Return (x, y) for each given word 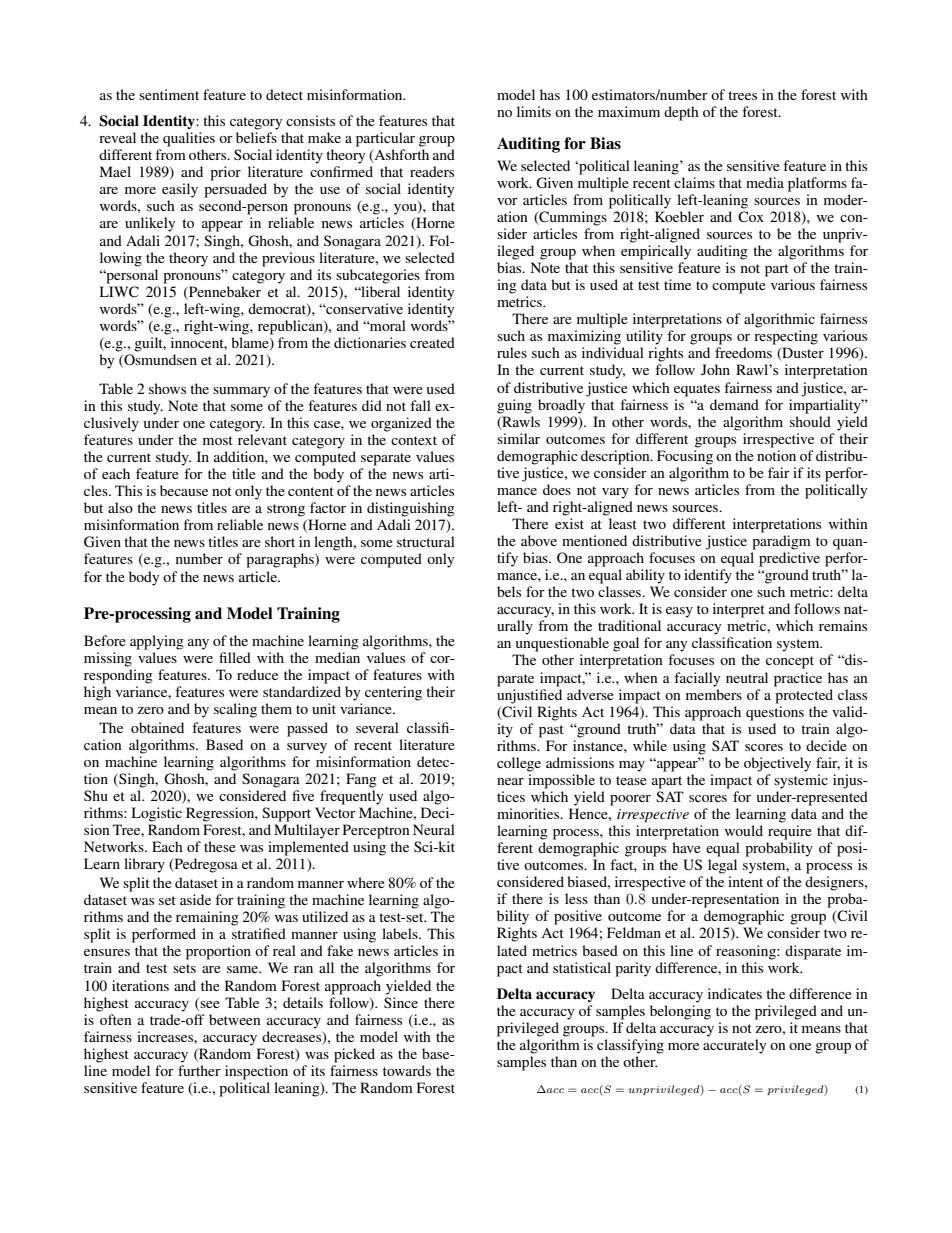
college (519, 764)
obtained (157, 727)
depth (681, 113)
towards (407, 1070)
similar (518, 438)
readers (432, 171)
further (199, 1070)
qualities (189, 139)
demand (734, 404)
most (218, 440)
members (714, 694)
